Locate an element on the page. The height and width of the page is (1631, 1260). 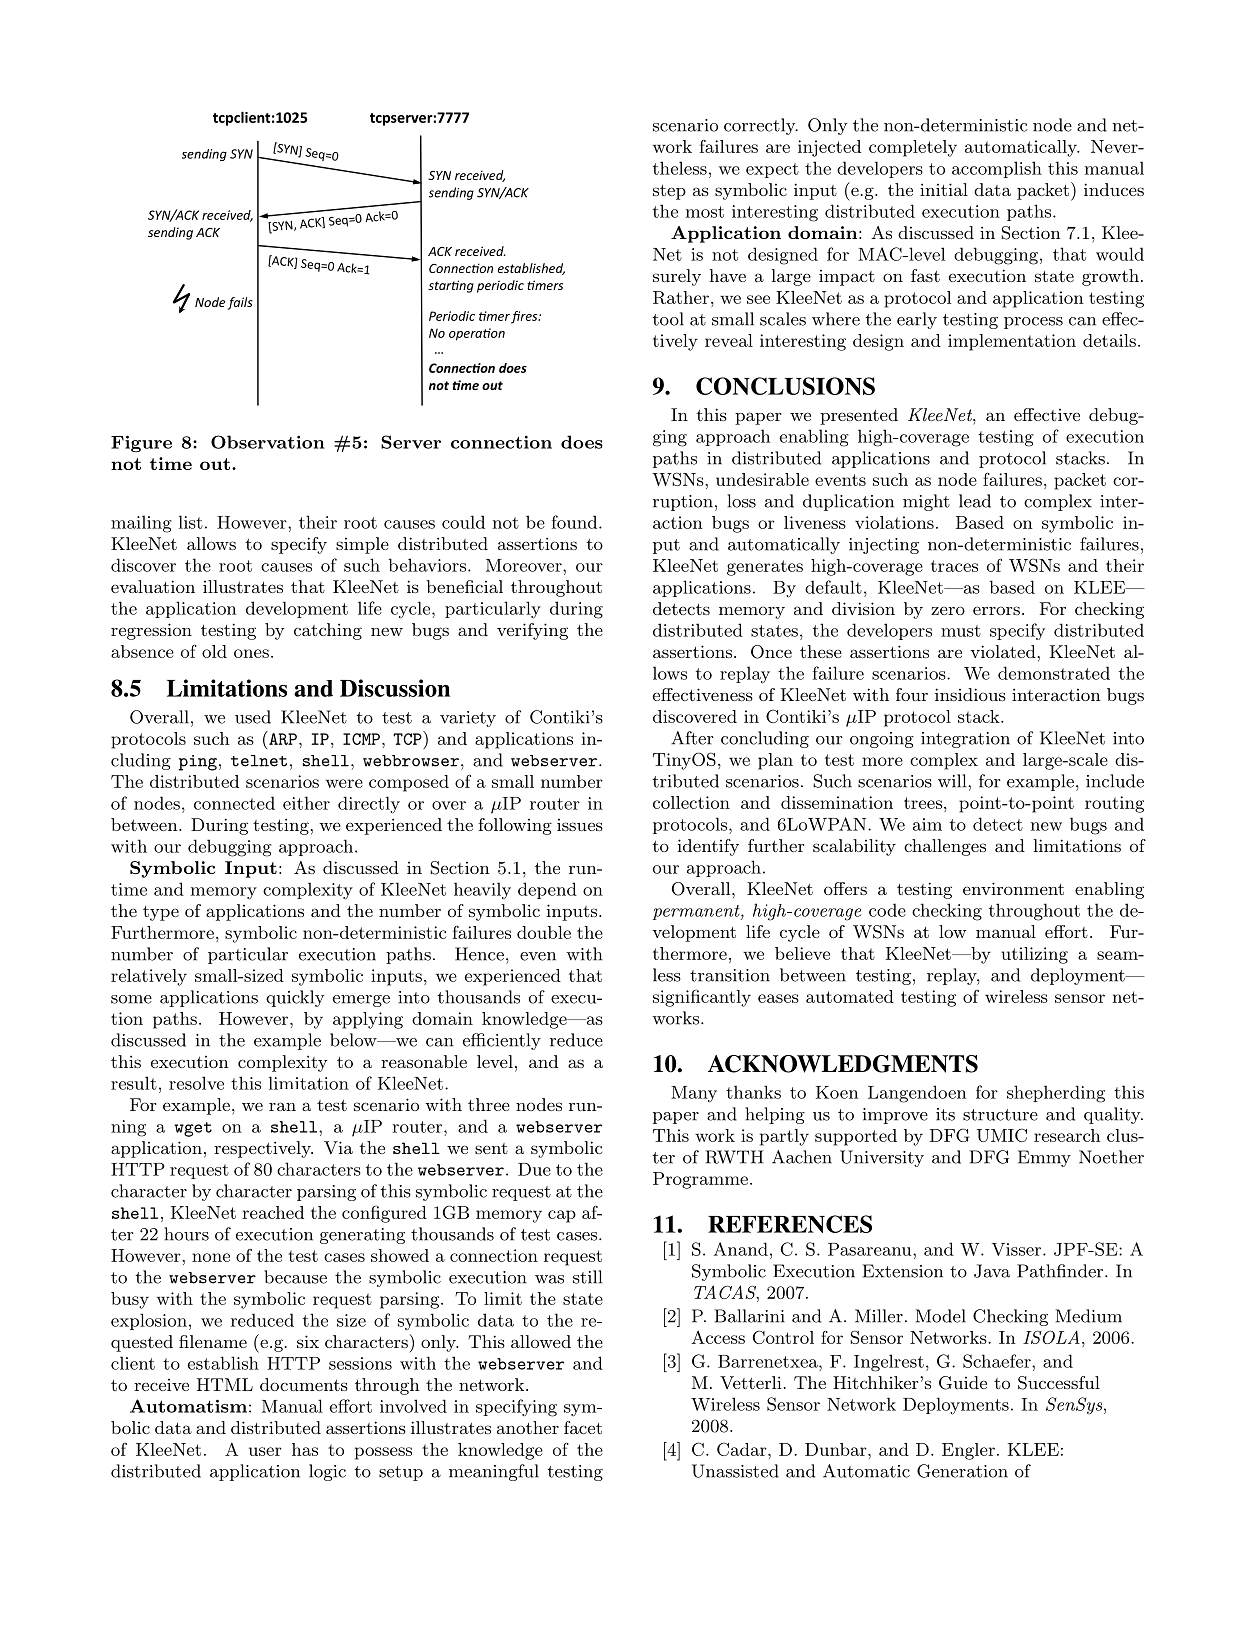
most is located at coordinates (705, 212).
